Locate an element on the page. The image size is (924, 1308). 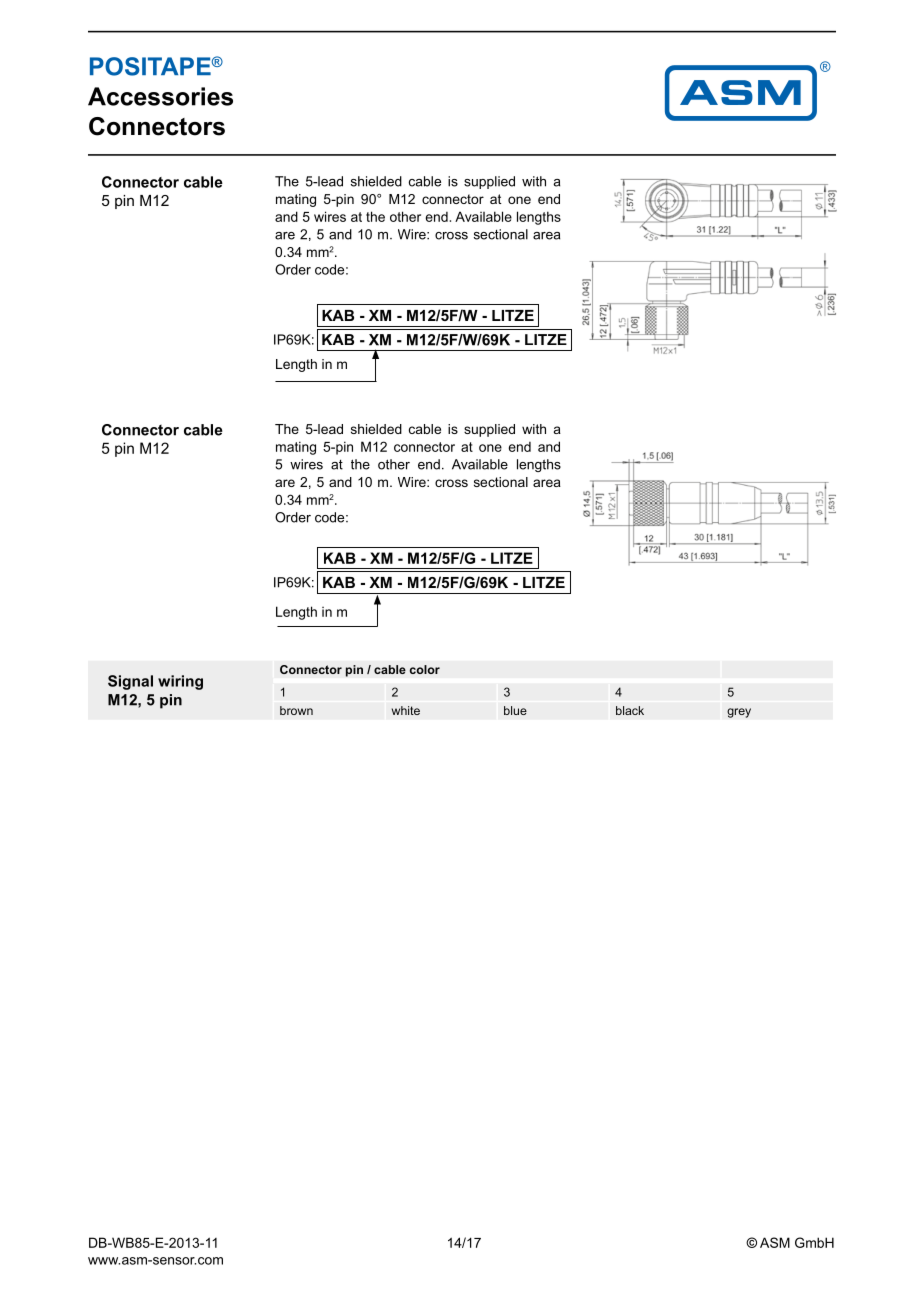
black is located at coordinates (630, 710).
